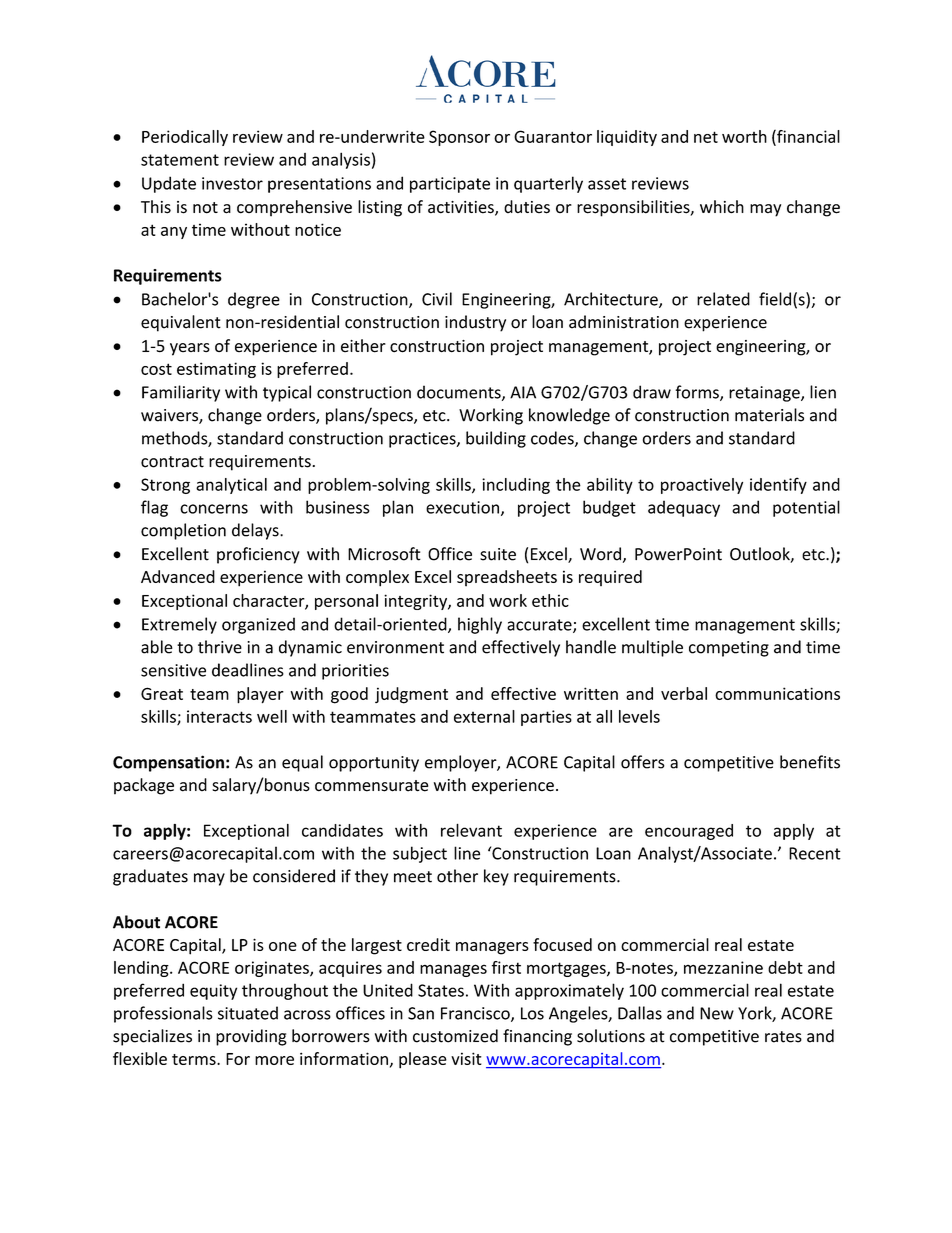  Describe the element at coordinates (778, 485) in the document. I see `identify` at that location.
